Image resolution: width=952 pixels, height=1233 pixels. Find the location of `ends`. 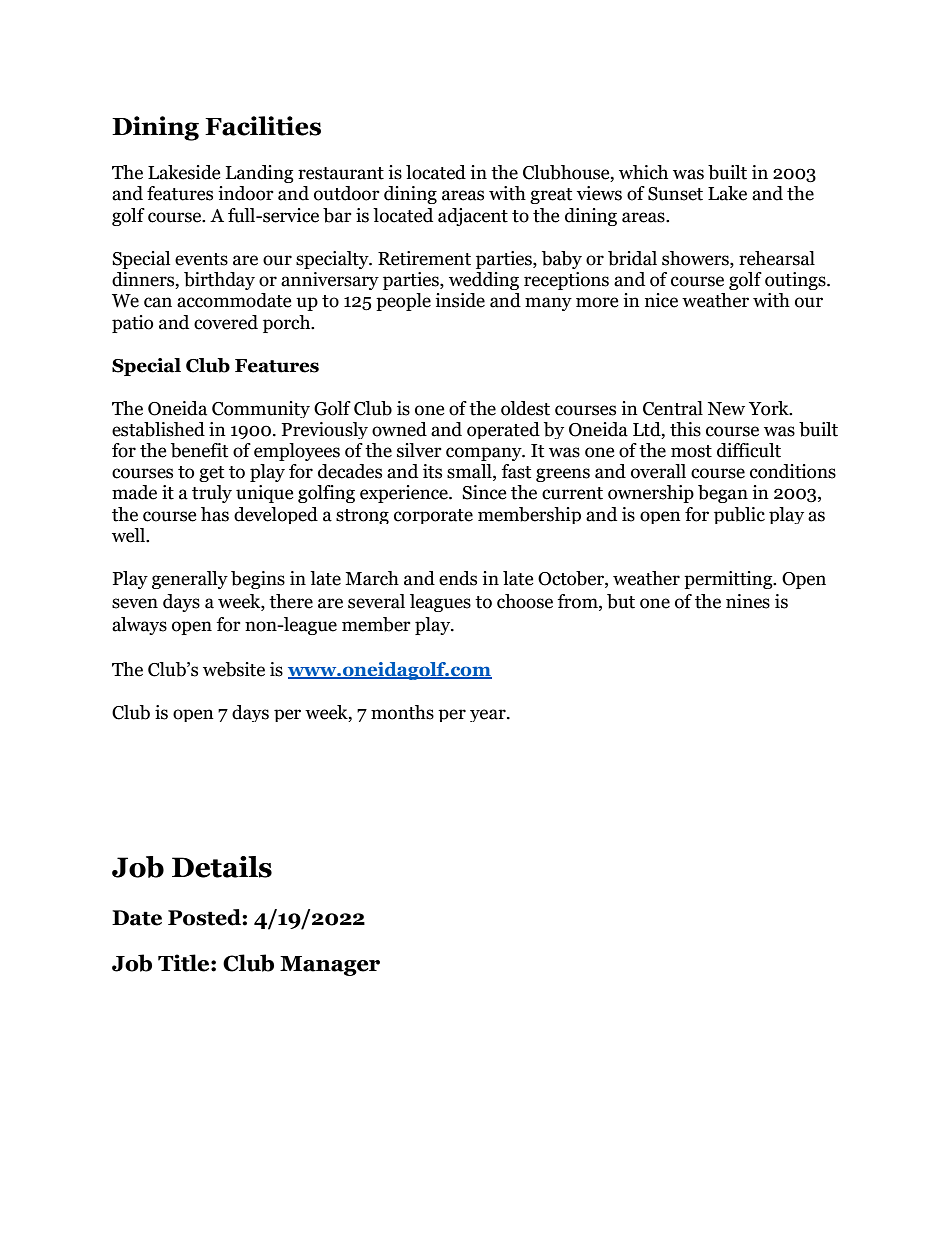

ends is located at coordinates (458, 578).
